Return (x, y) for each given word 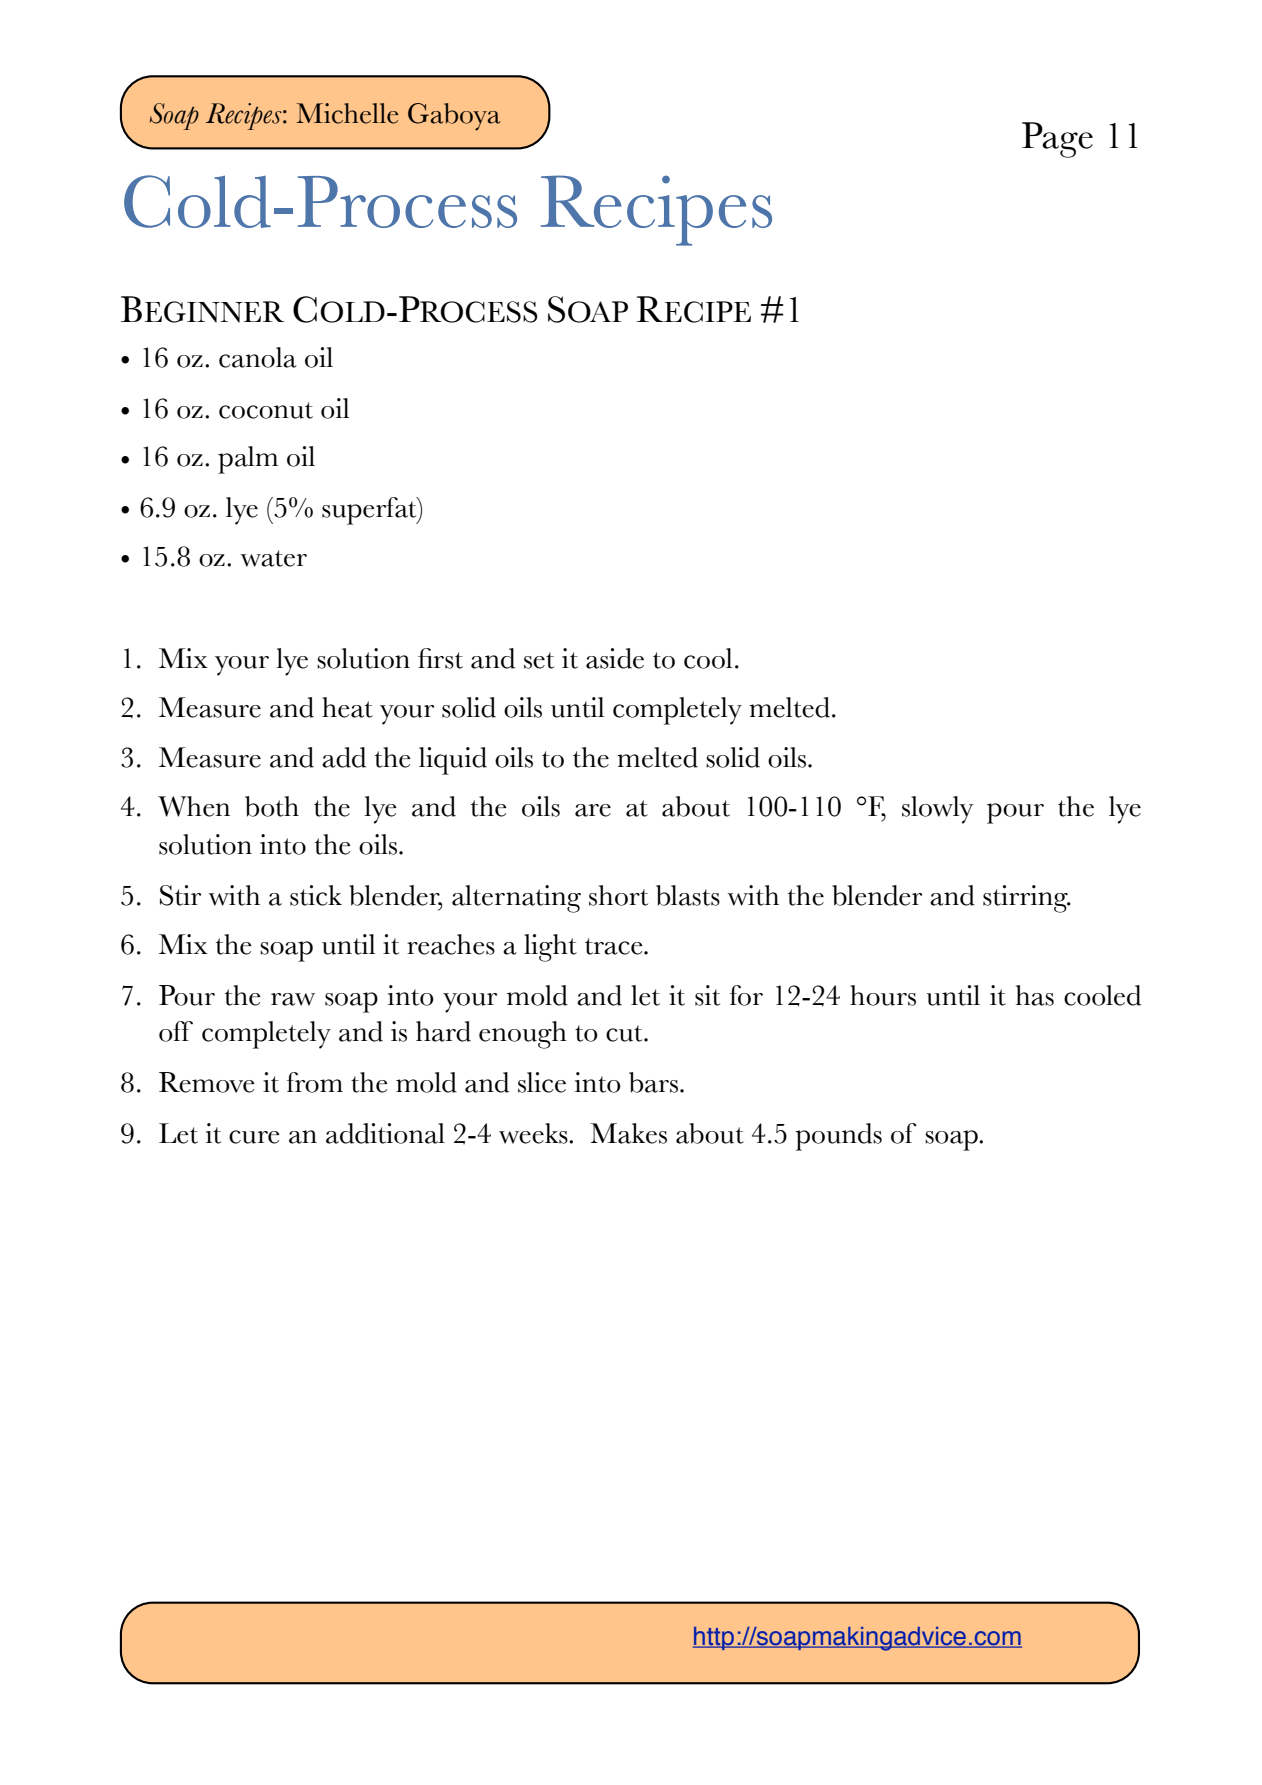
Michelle (347, 113)
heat (347, 707)
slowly (937, 810)
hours (883, 995)
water (274, 558)
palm (248, 460)
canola (258, 357)
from (315, 1082)
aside (615, 658)
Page (1057, 140)
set (539, 660)
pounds (838, 1137)
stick (316, 895)
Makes (628, 1133)
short (618, 895)
